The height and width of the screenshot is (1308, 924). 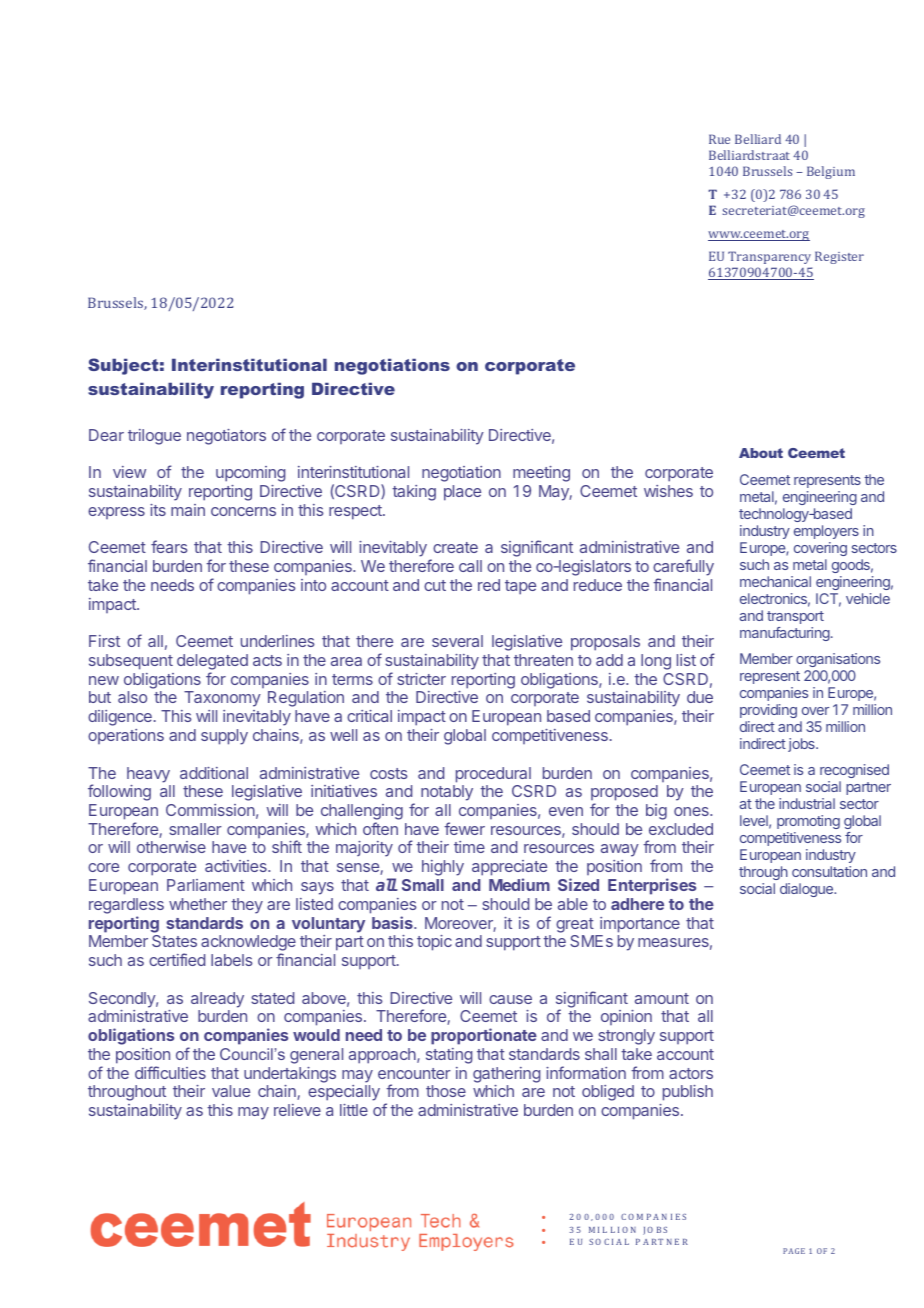 What do you see at coordinates (226, 437) in the screenshot?
I see `negotiators` at bounding box center [226, 437].
